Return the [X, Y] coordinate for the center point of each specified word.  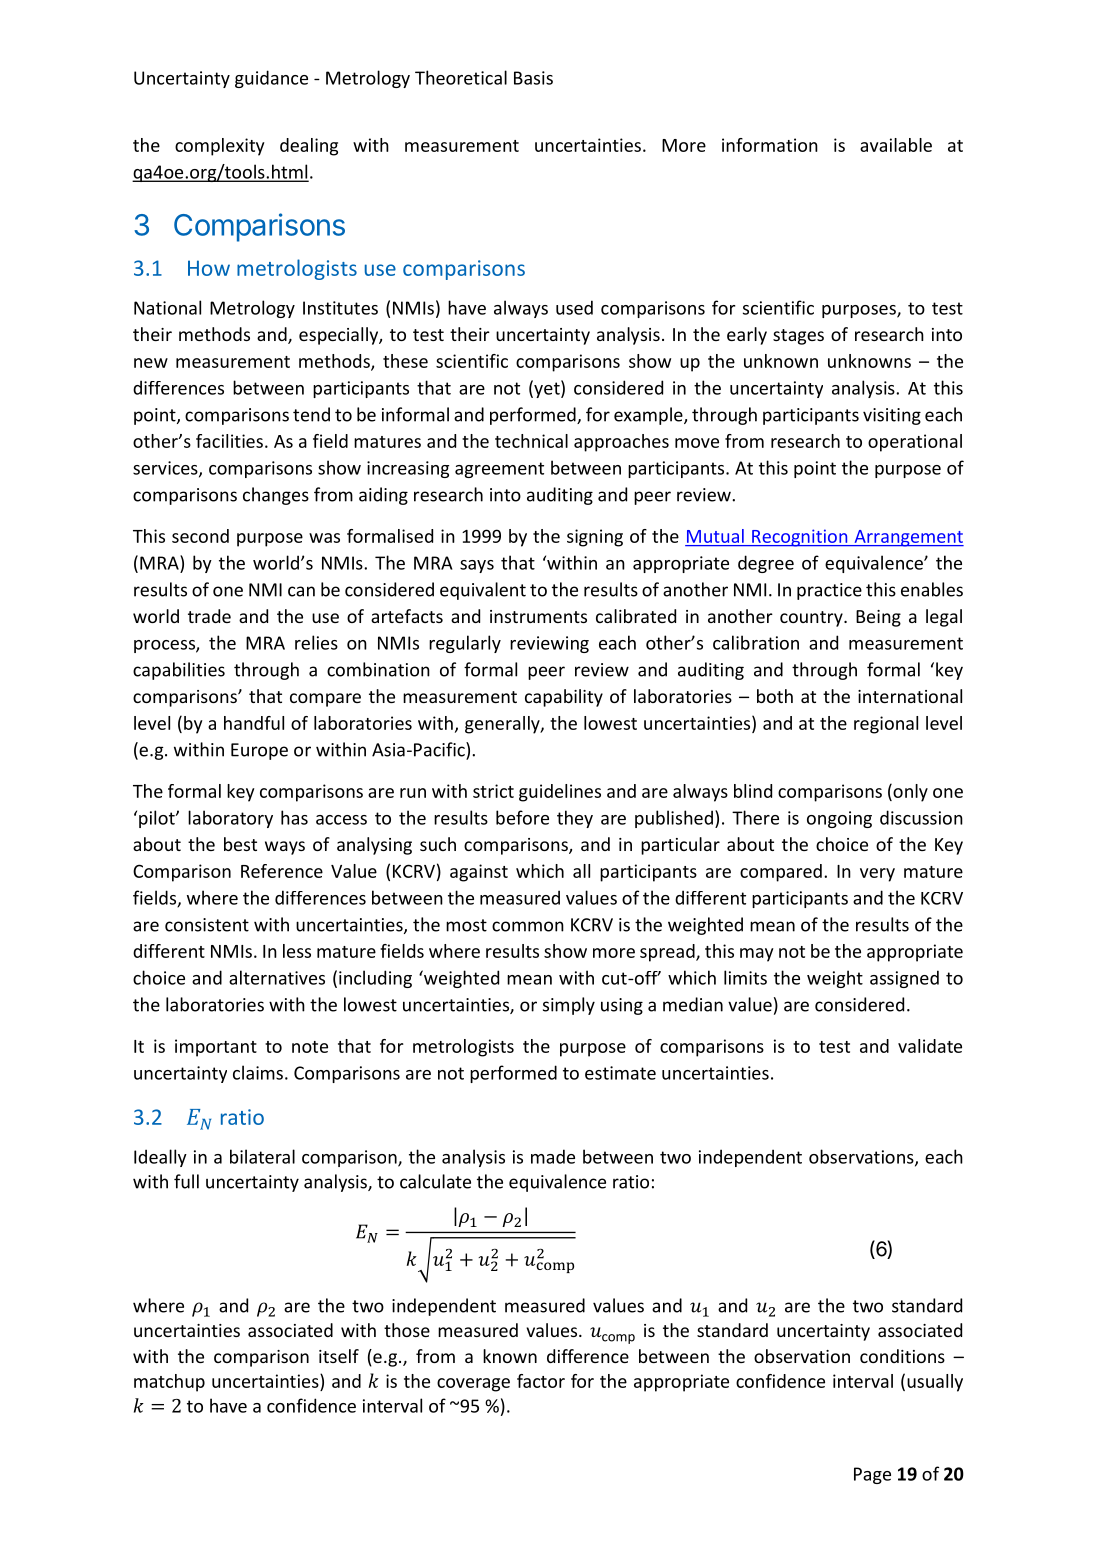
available [896, 145]
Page [872, 1475]
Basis [533, 78]
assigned [904, 979]
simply [569, 1006]
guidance [271, 79]
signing [595, 538]
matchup [169, 1383]
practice [829, 591]
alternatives [277, 977]
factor [541, 1381]
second [200, 536]
